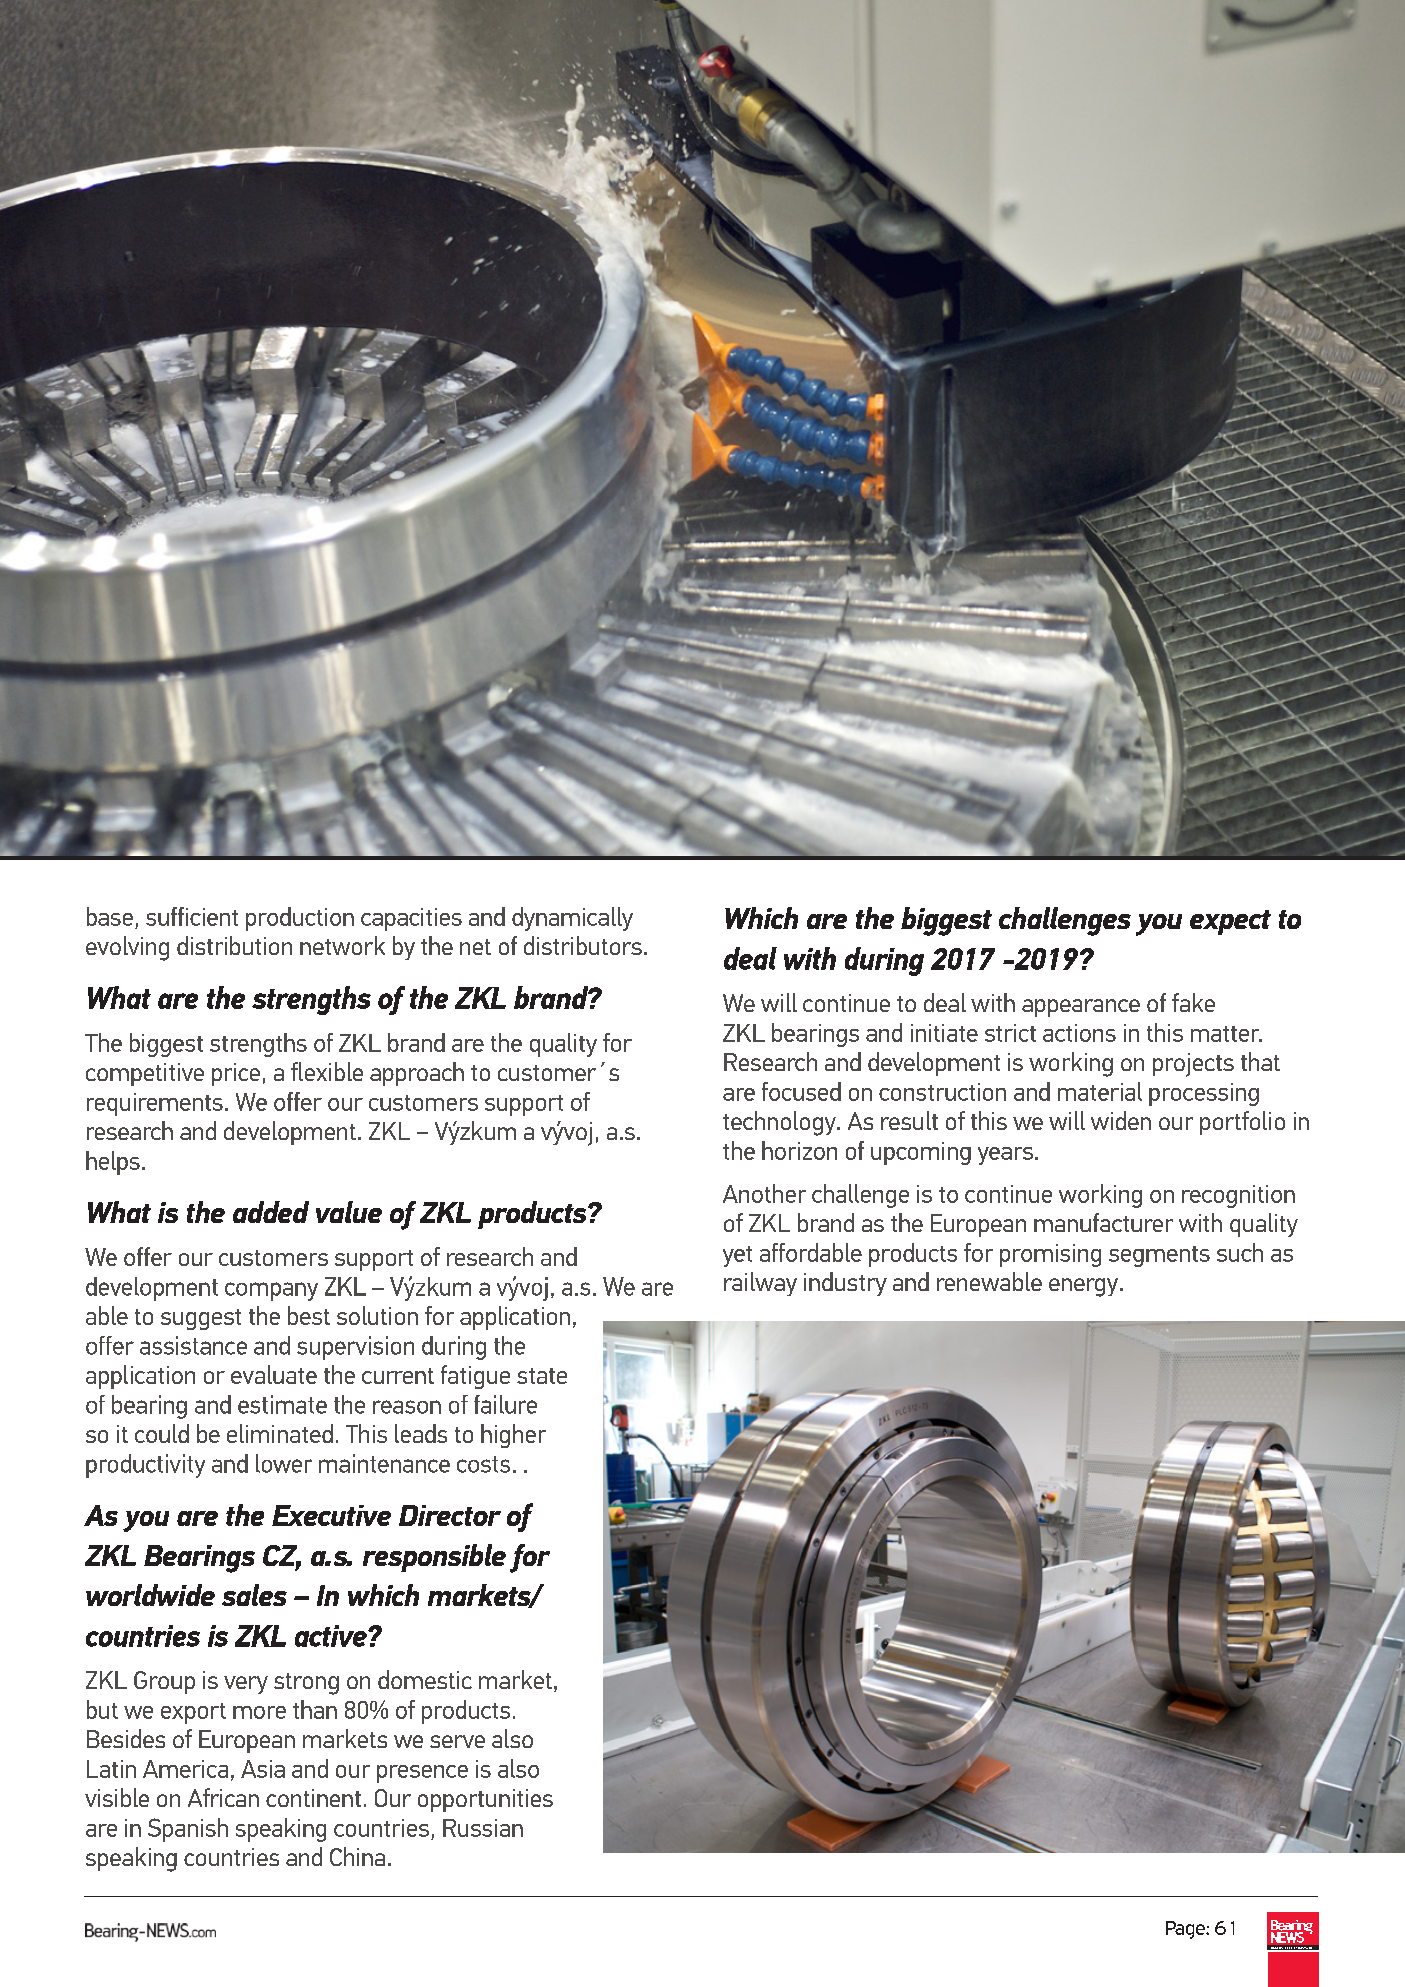  What do you see at coordinates (513, 1436) in the screenshot?
I see `higher` at bounding box center [513, 1436].
